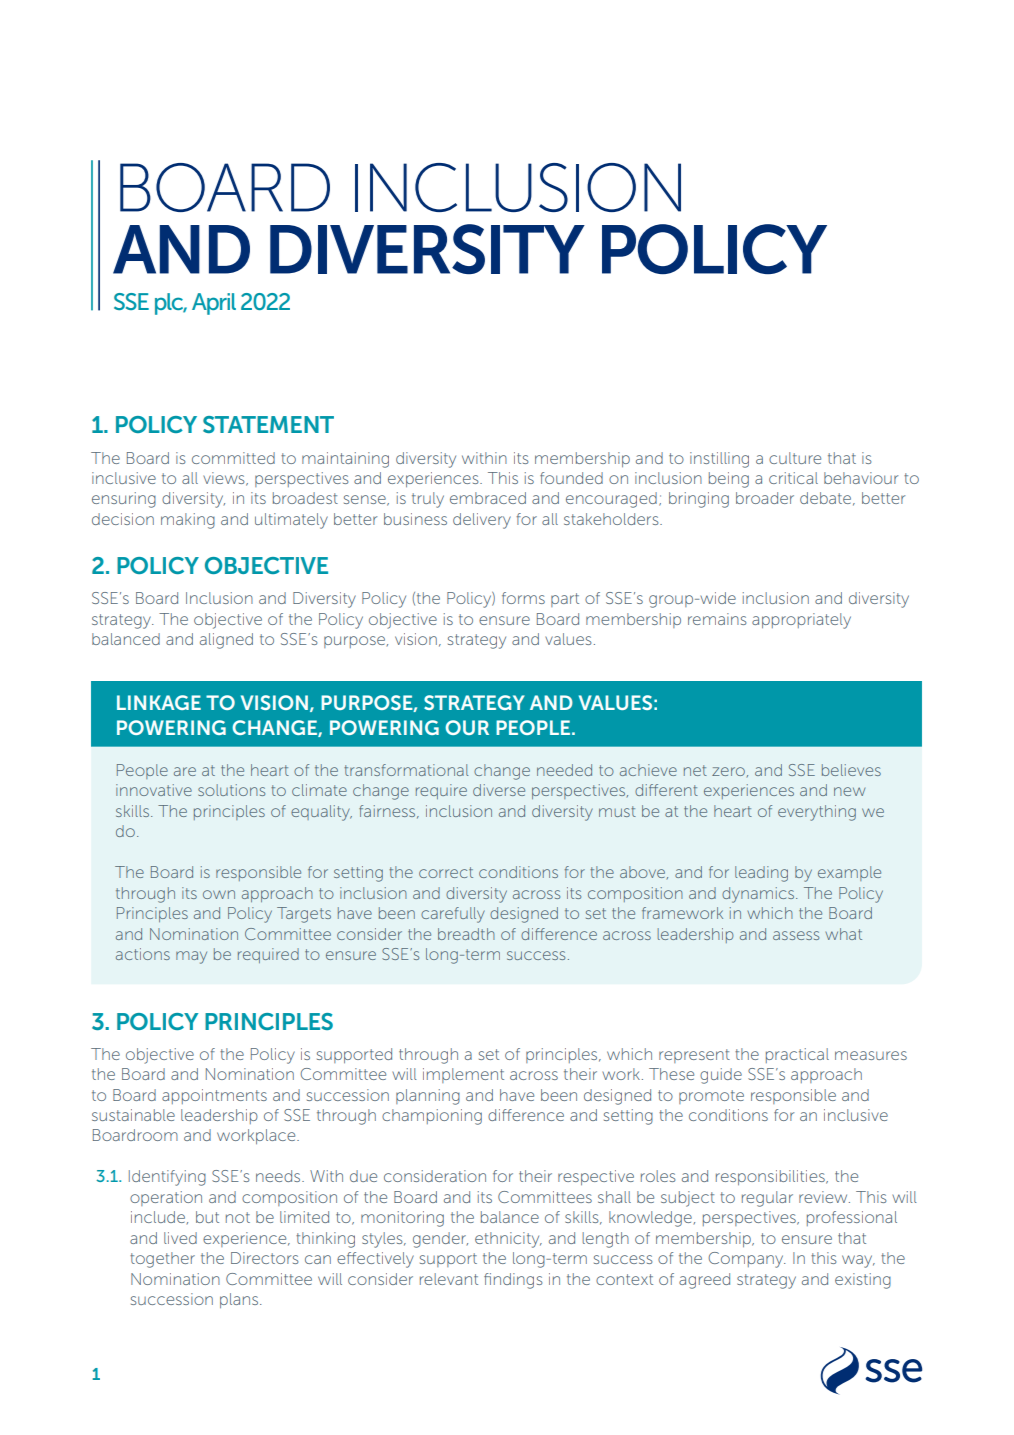 The image size is (1014, 1435). Describe the element at coordinates (571, 478) in the screenshot. I see `founded` at that location.
